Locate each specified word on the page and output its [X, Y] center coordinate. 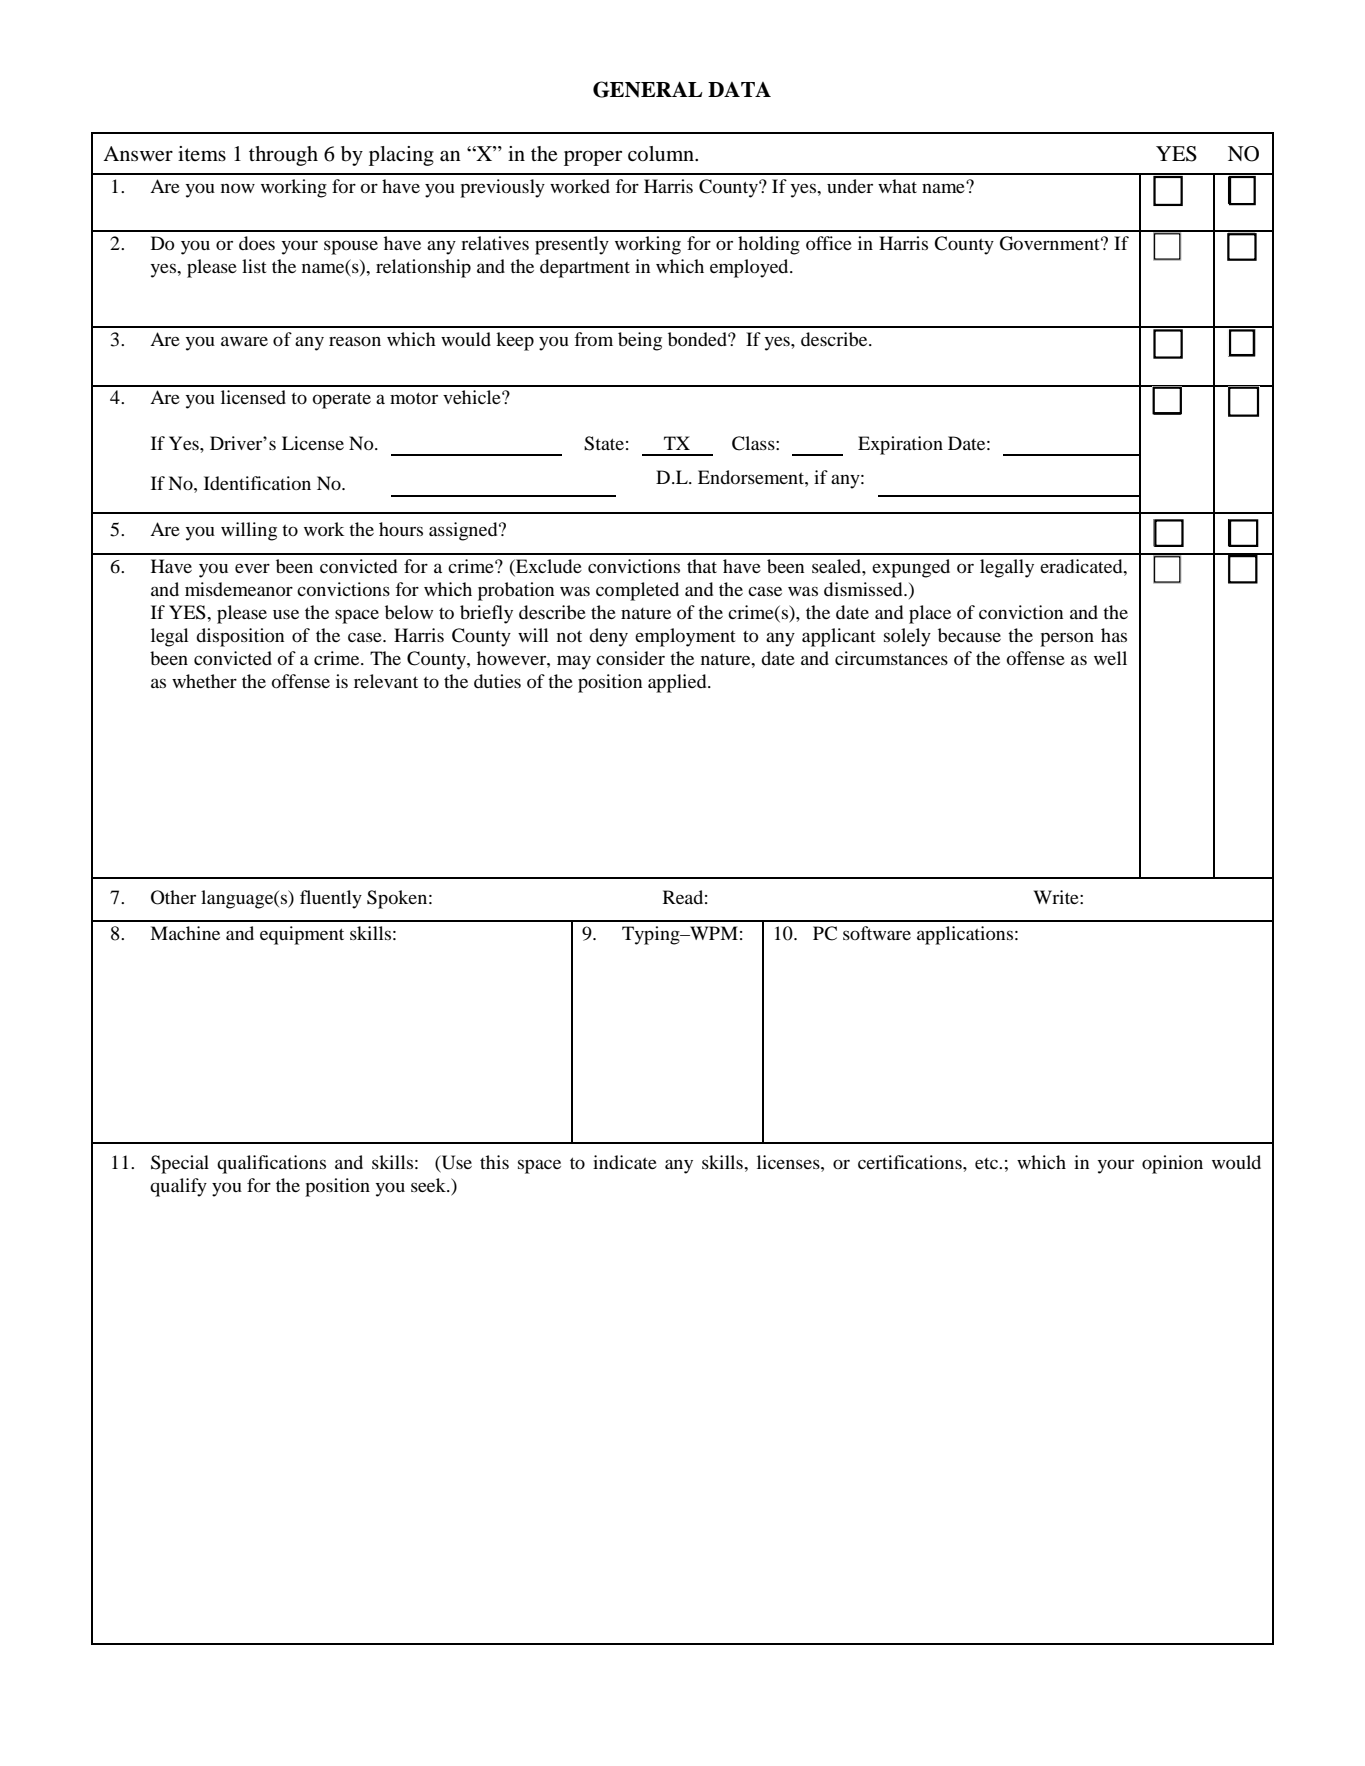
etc [987, 1163]
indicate [625, 1162]
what [897, 186]
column [662, 154]
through [283, 156]
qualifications [271, 1164]
